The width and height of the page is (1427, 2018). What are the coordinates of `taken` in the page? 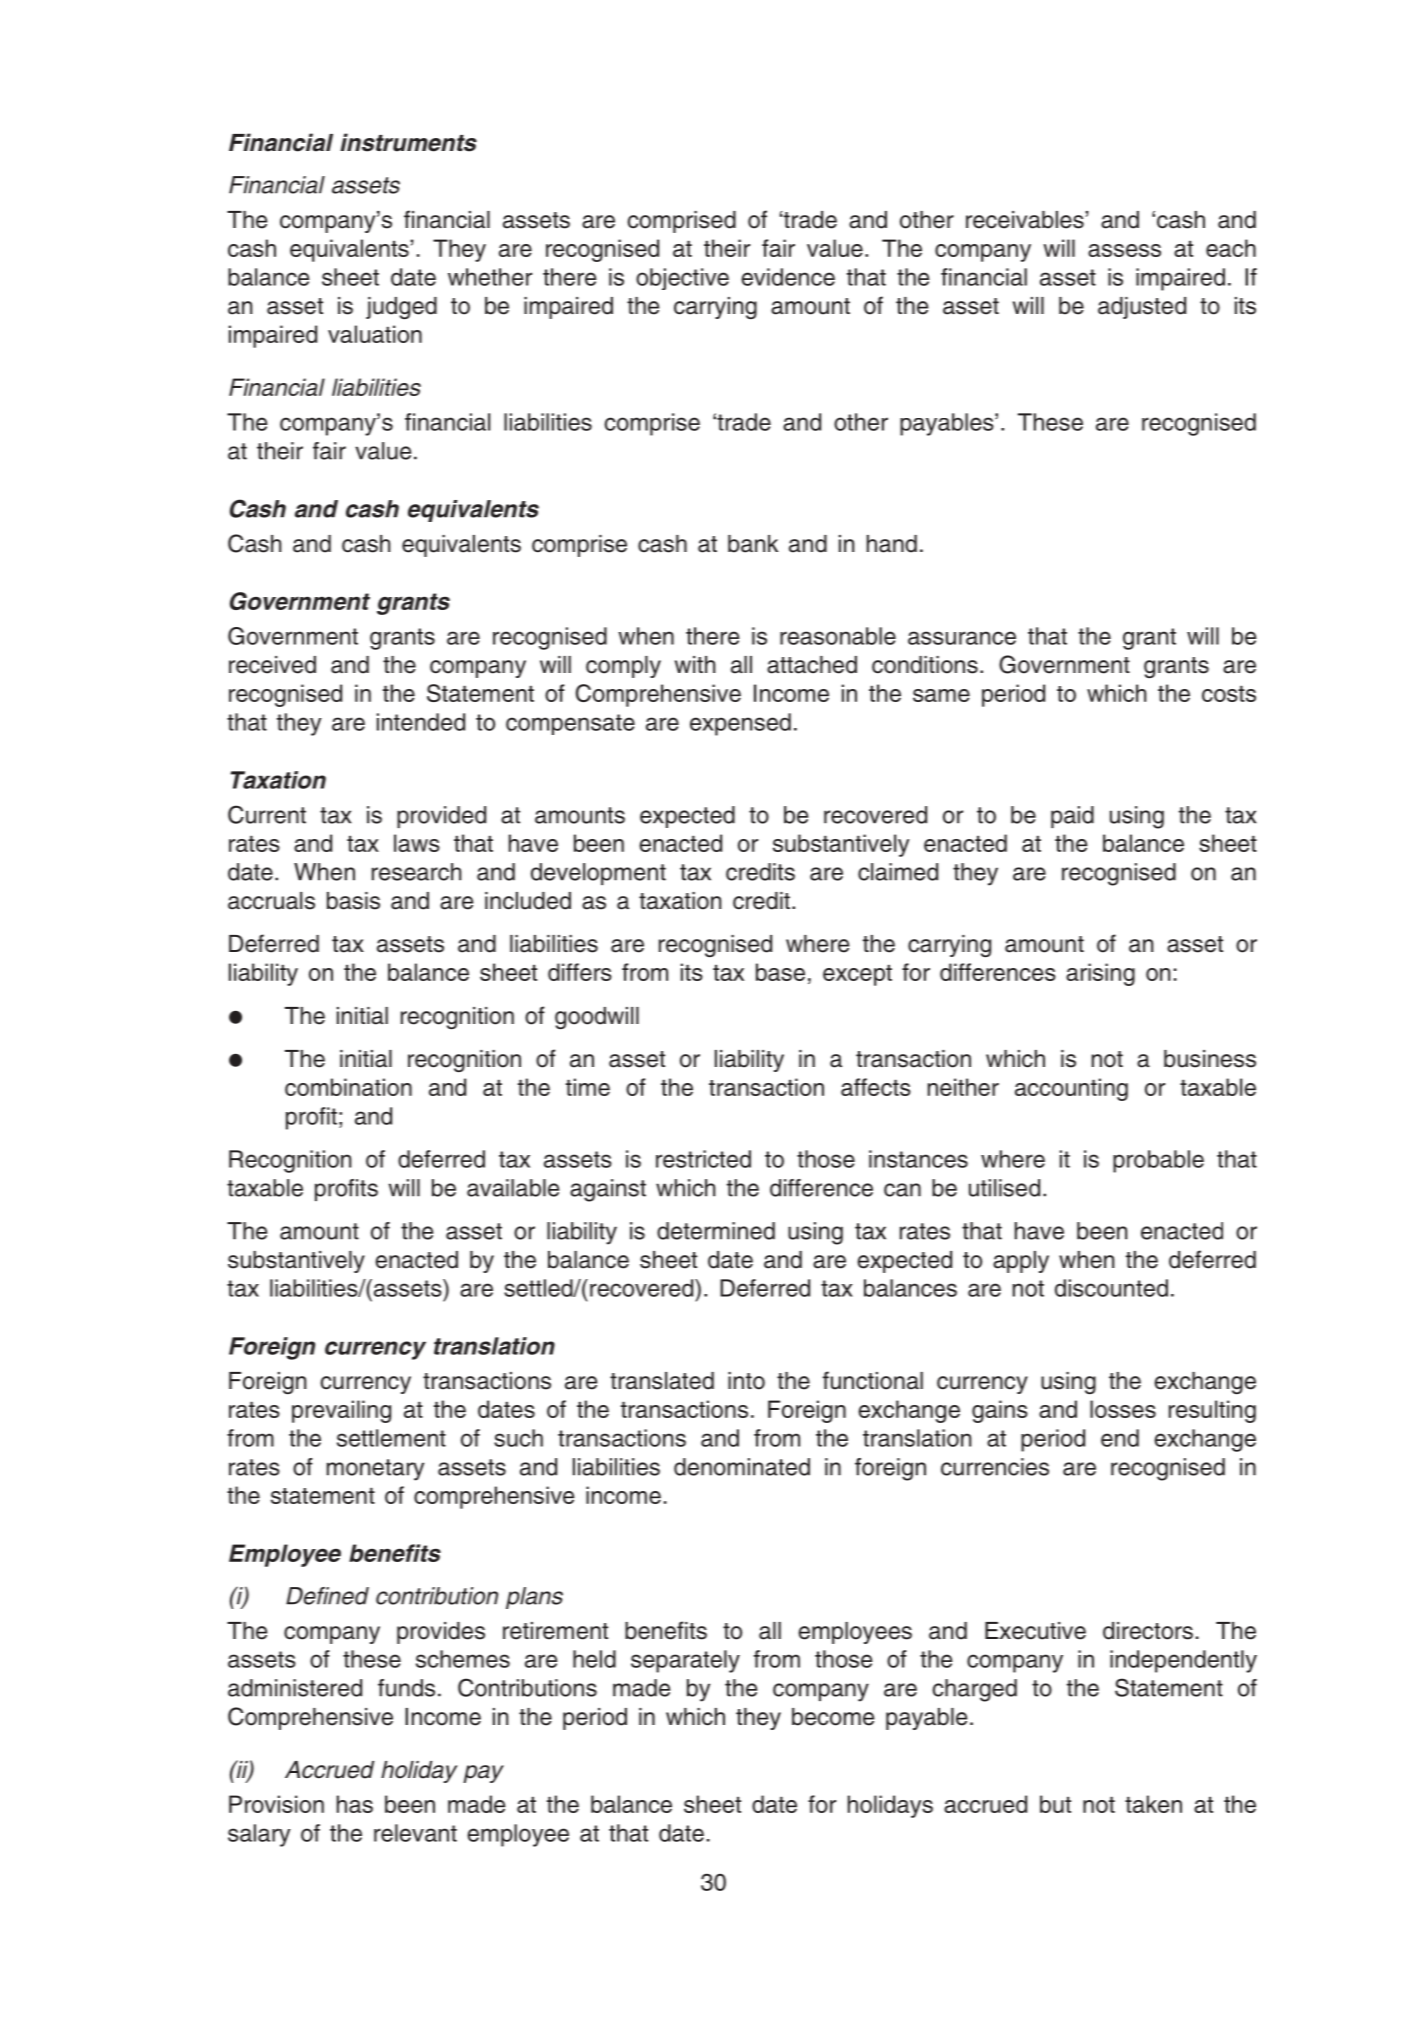 It's located at (1153, 1804).
